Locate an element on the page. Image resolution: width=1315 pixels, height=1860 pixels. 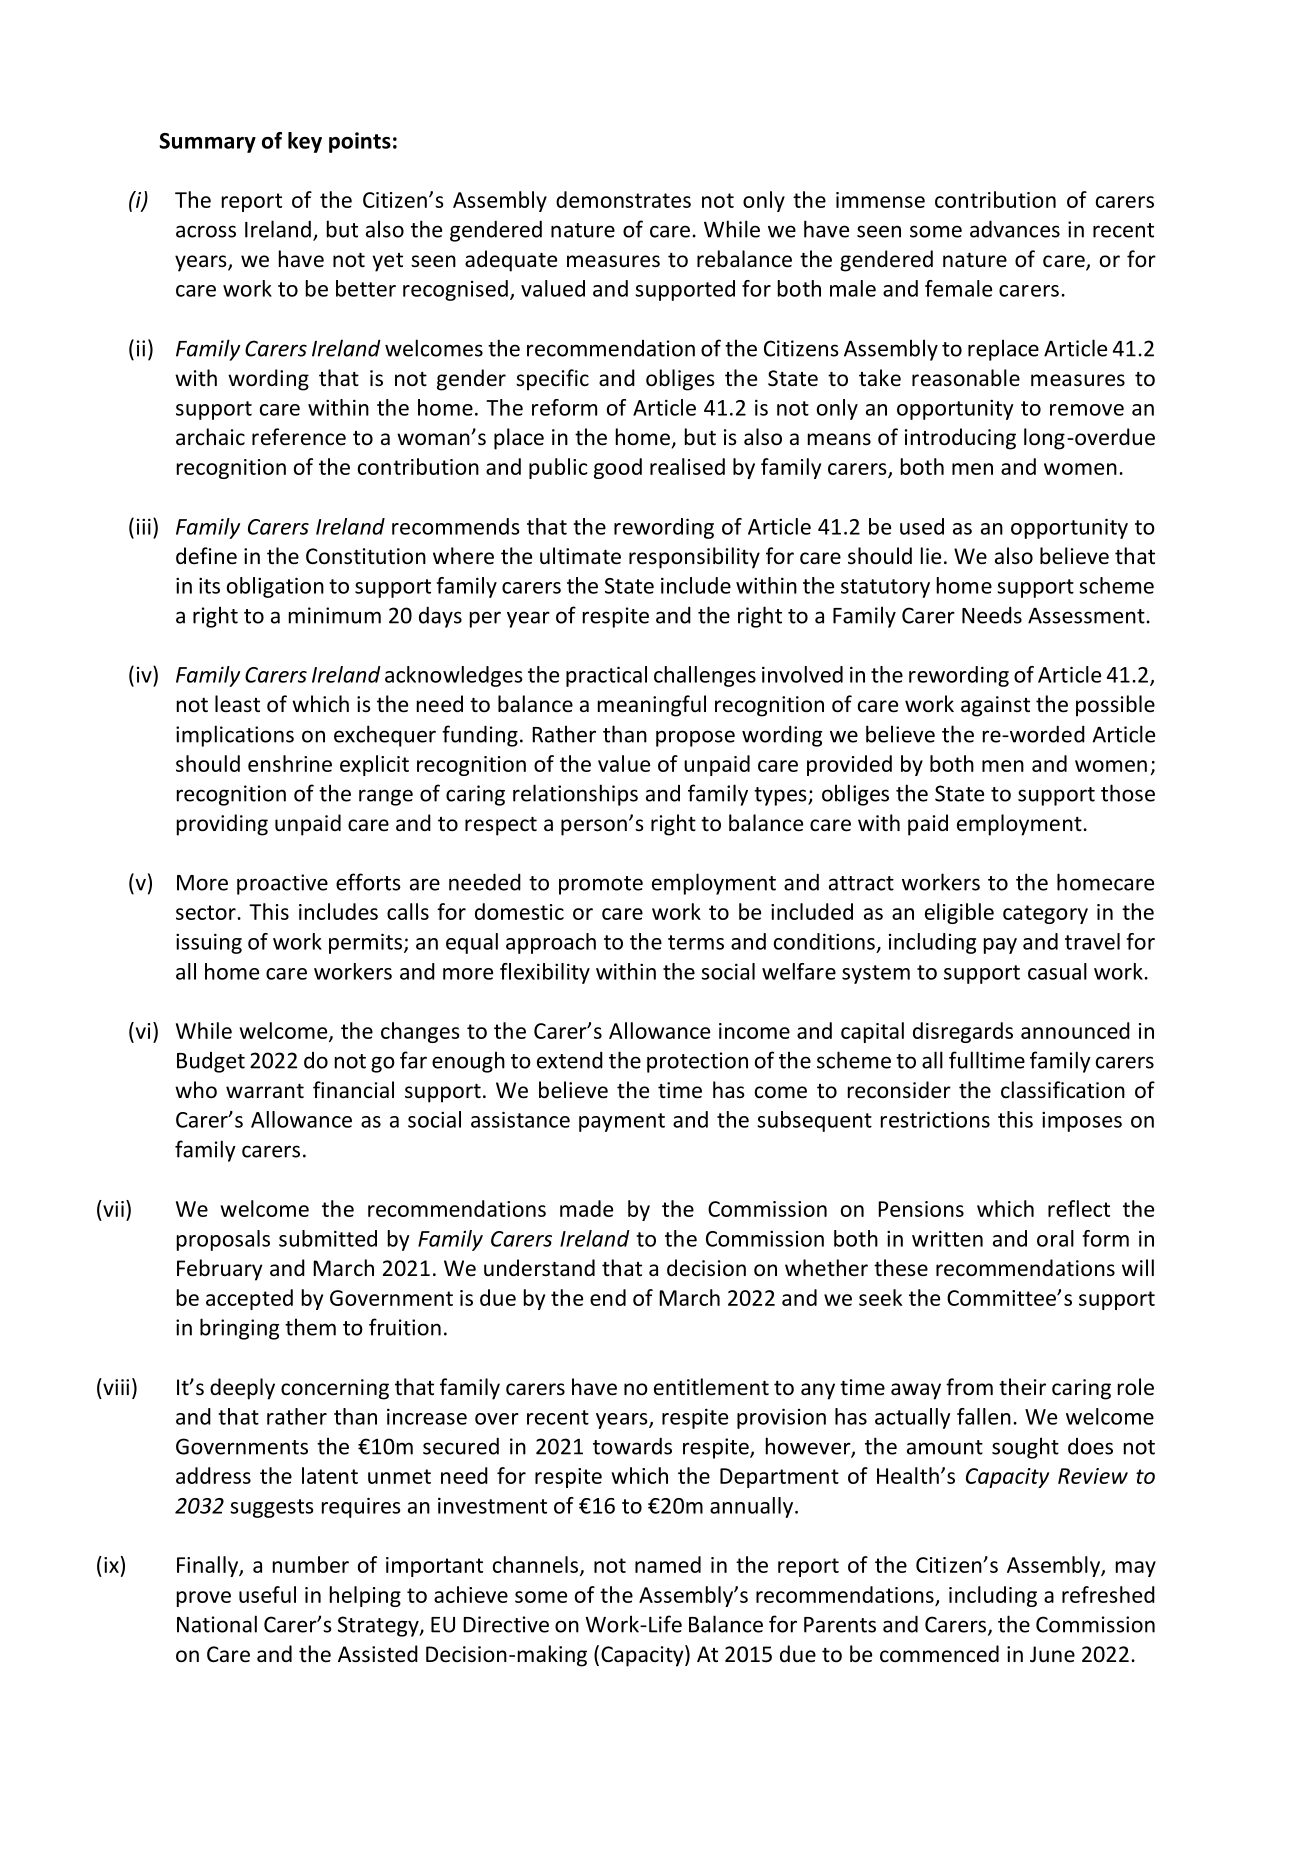
practical is located at coordinates (606, 676).
